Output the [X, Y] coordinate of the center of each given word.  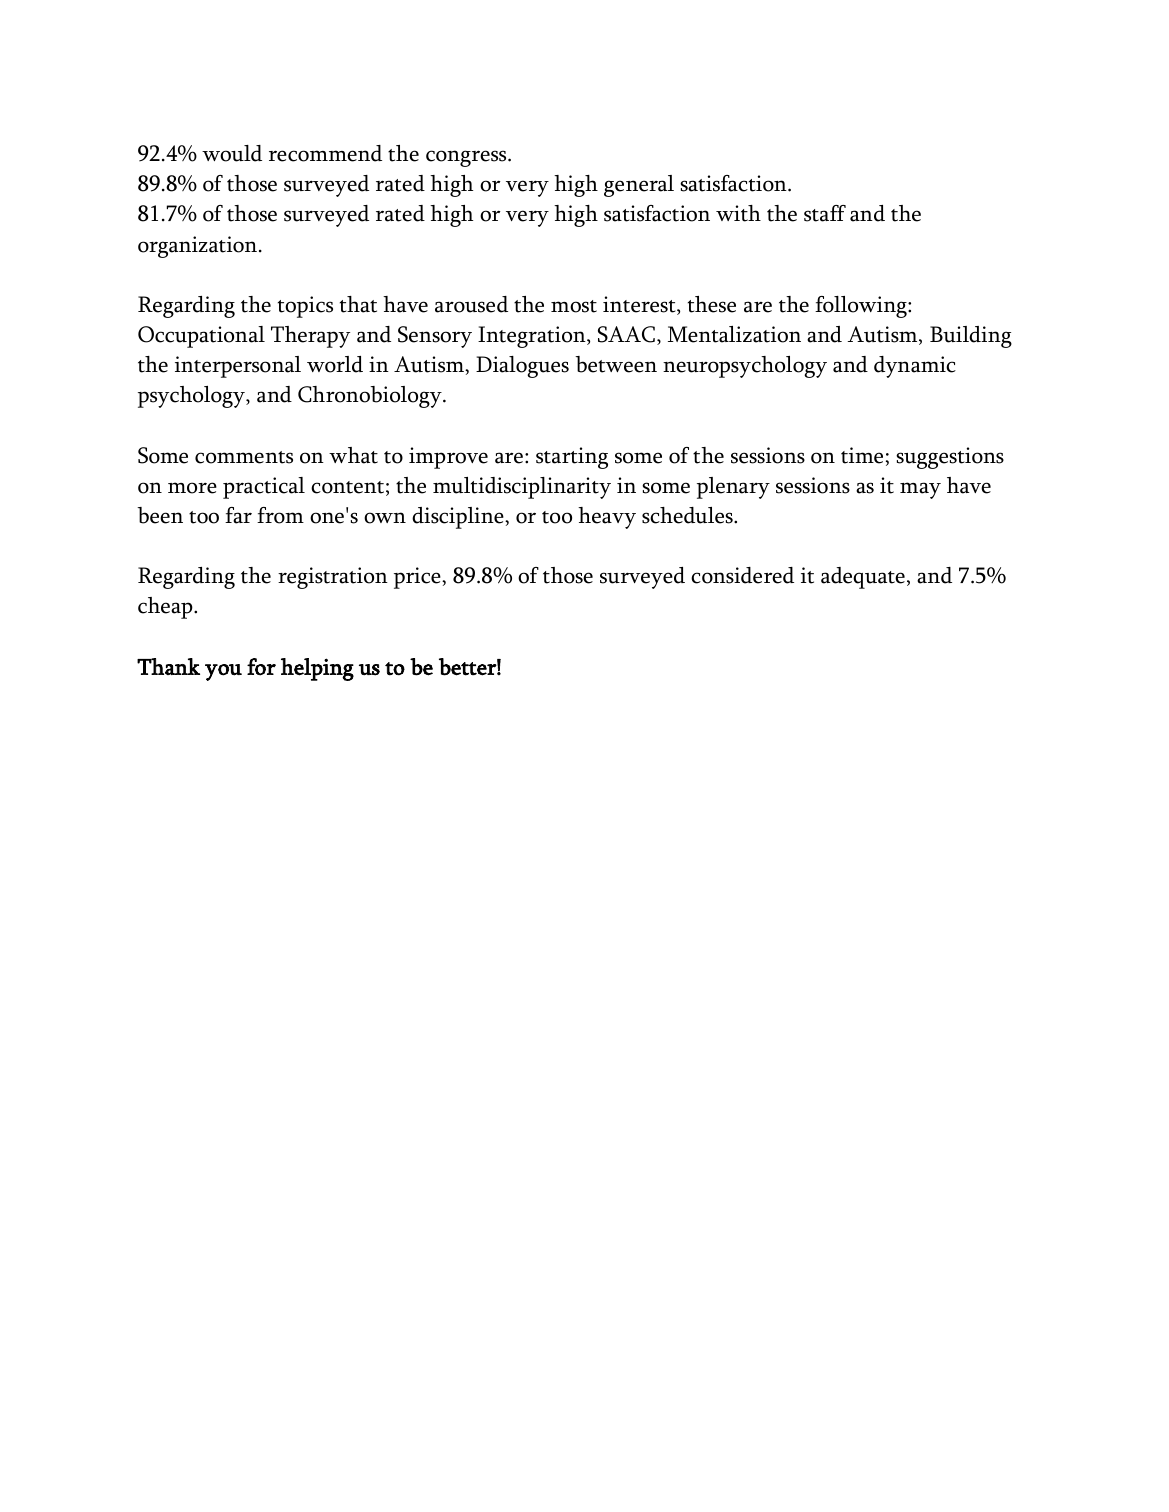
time [862, 455]
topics [305, 307]
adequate [863, 578]
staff [825, 213]
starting [572, 458]
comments [244, 457]
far [238, 515]
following [862, 307]
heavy [607, 518]
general [639, 186]
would [232, 153]
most [574, 306]
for [261, 667]
